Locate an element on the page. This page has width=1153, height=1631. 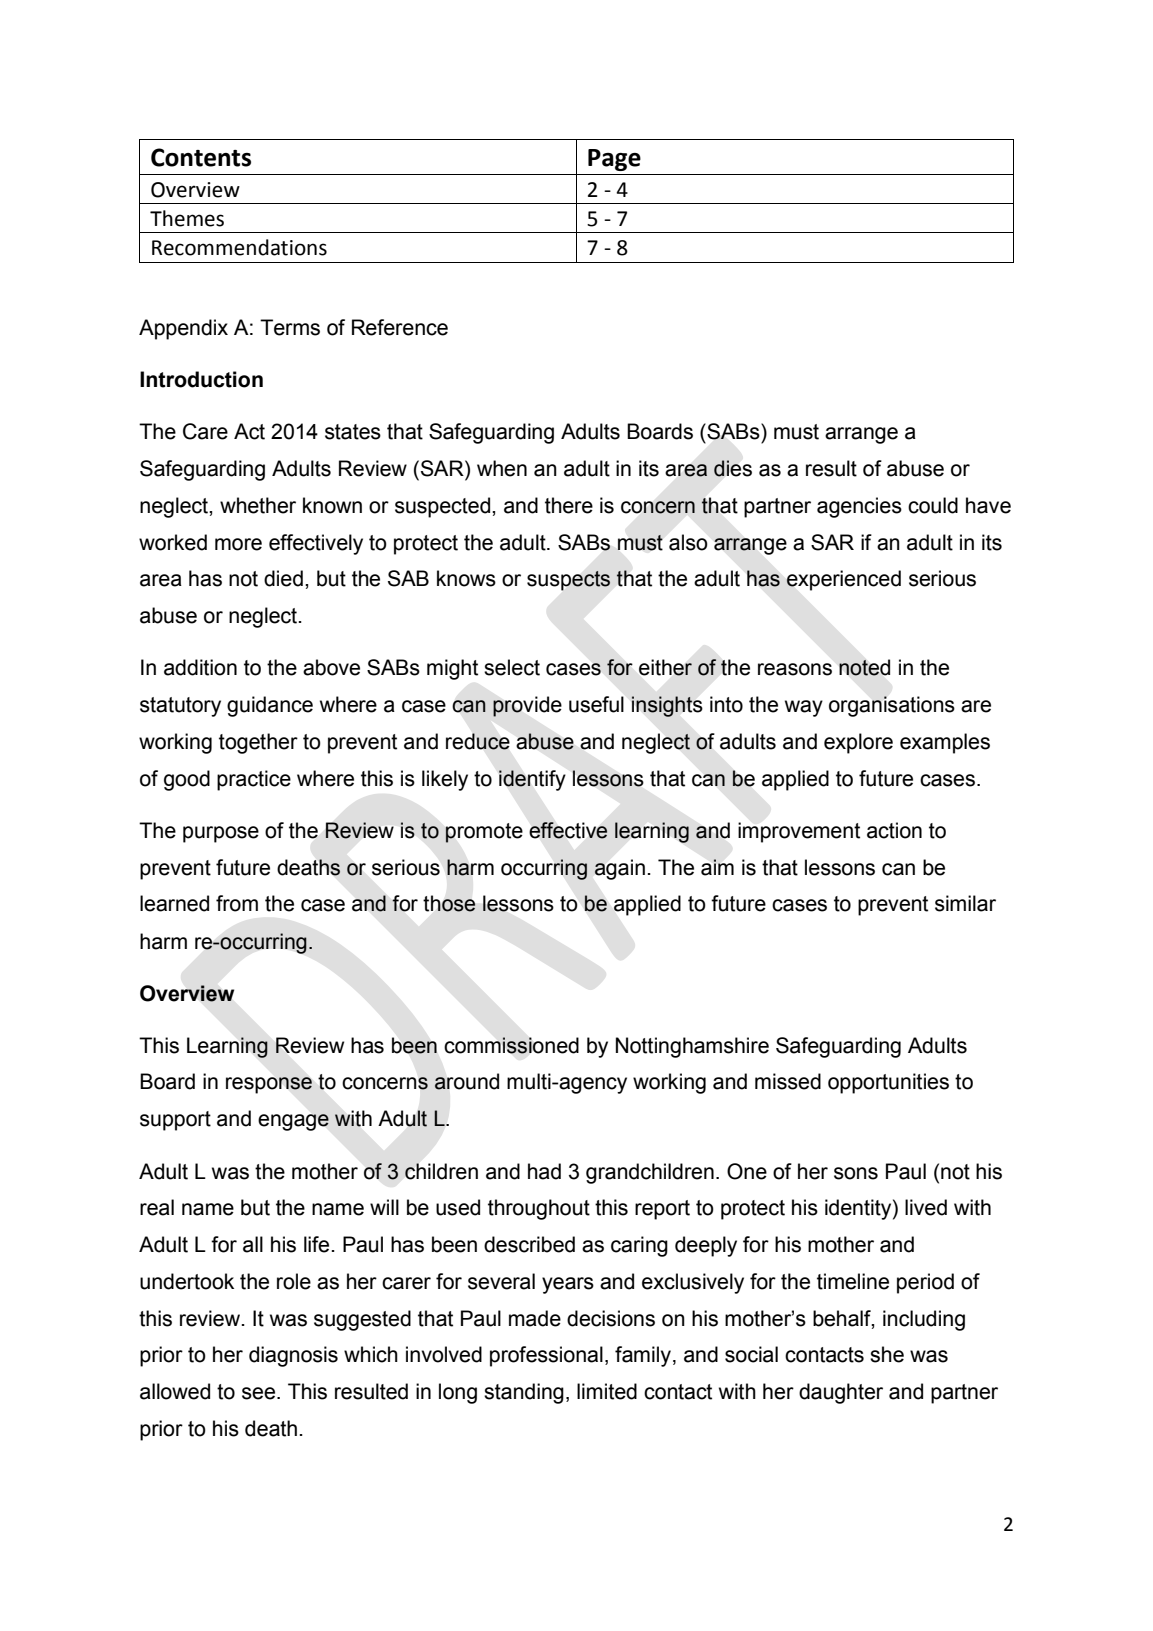
similar is located at coordinates (965, 903).
